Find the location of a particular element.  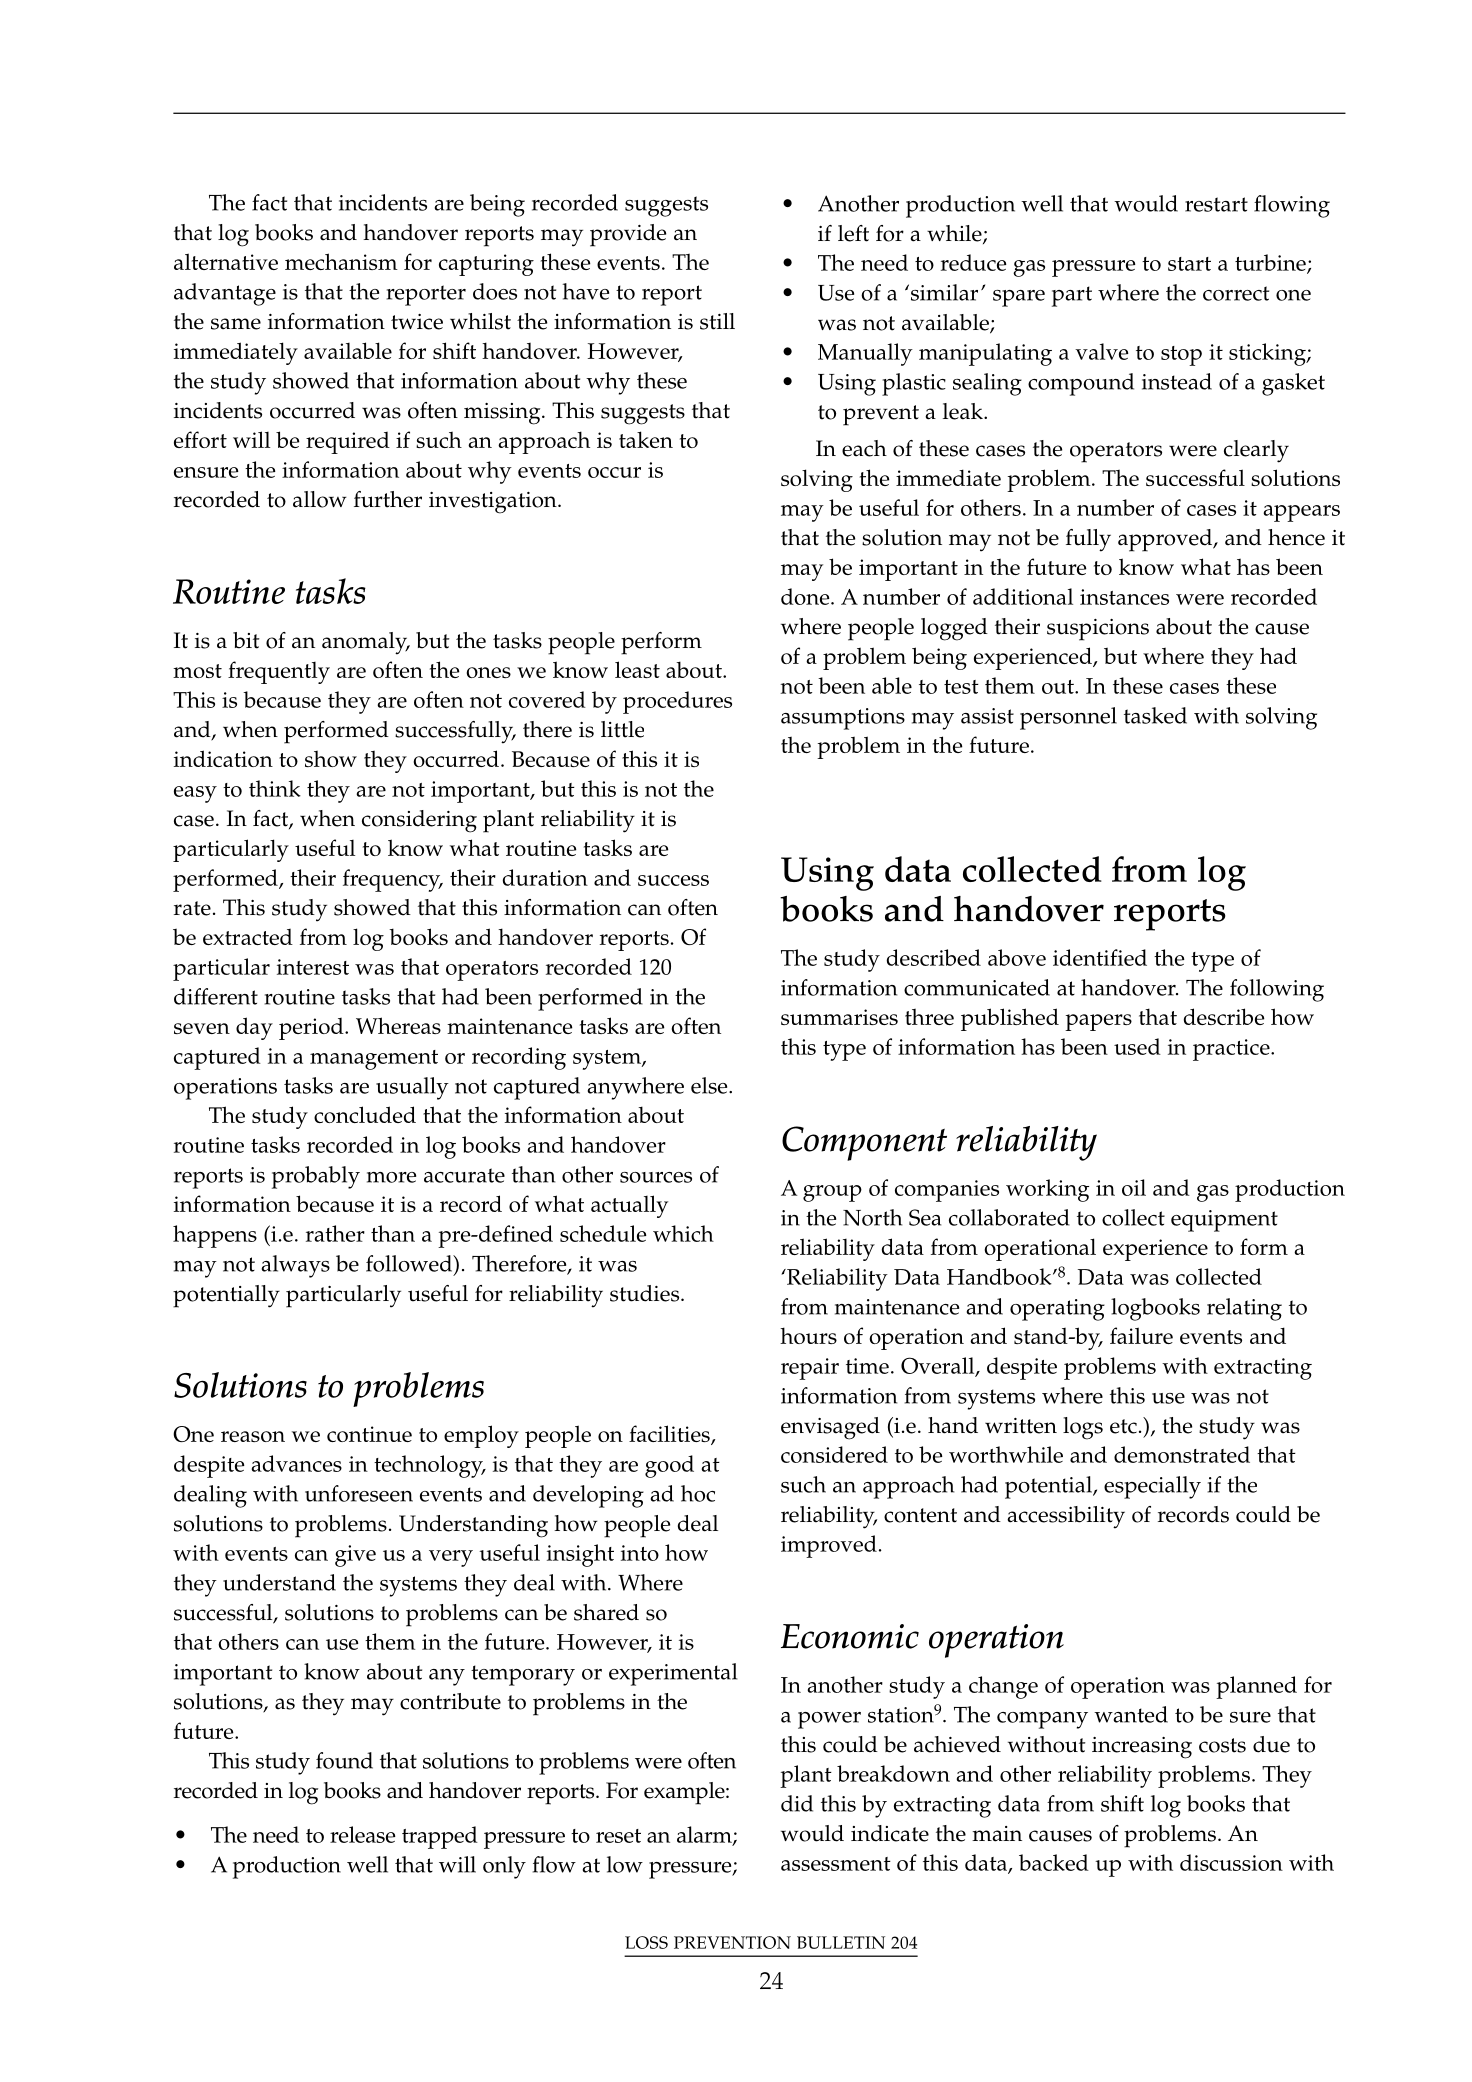

else is located at coordinates (710, 1085).
